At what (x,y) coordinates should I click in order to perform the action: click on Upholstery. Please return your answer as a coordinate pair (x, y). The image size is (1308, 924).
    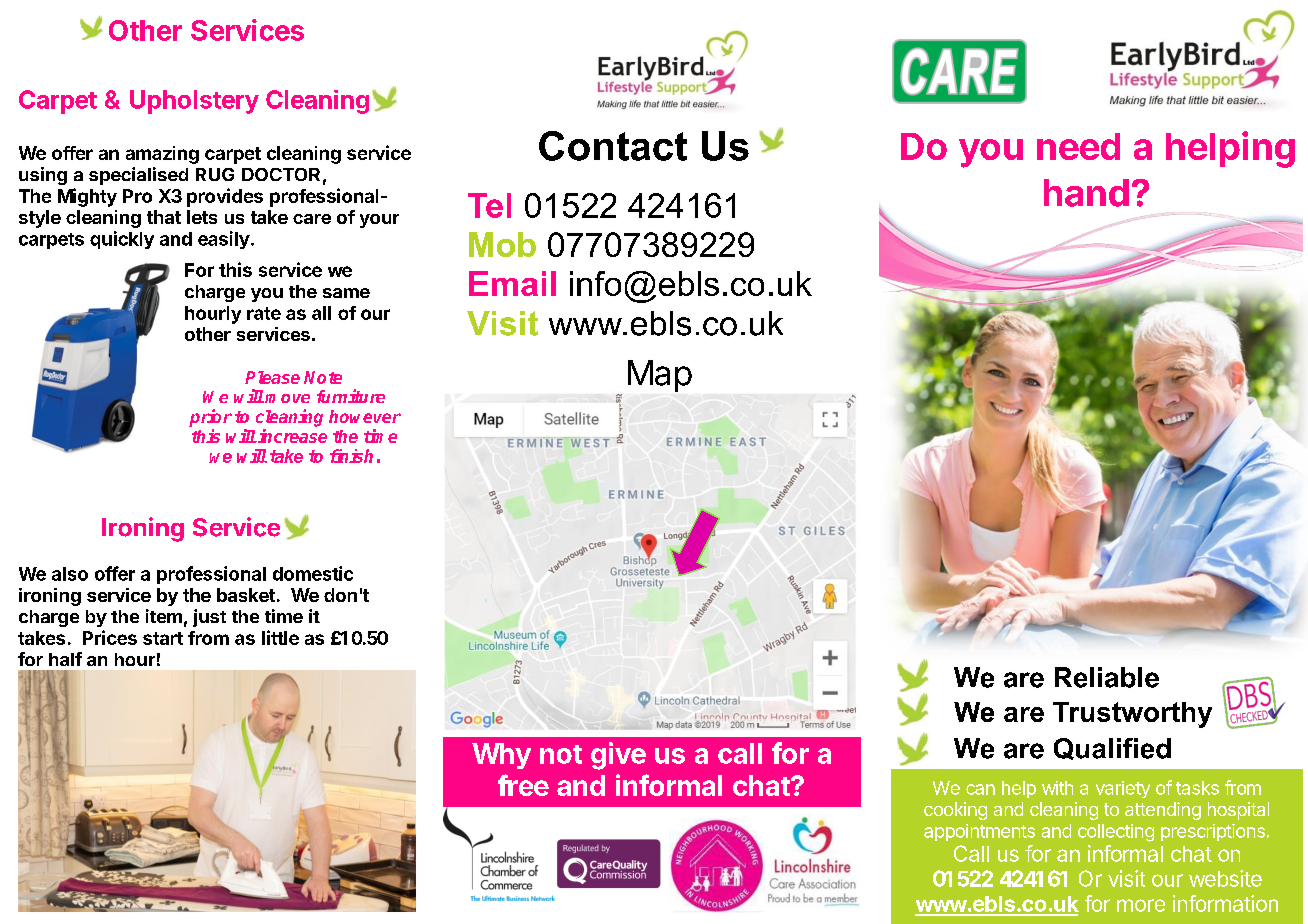
    Looking at the image, I should click on (194, 102).
